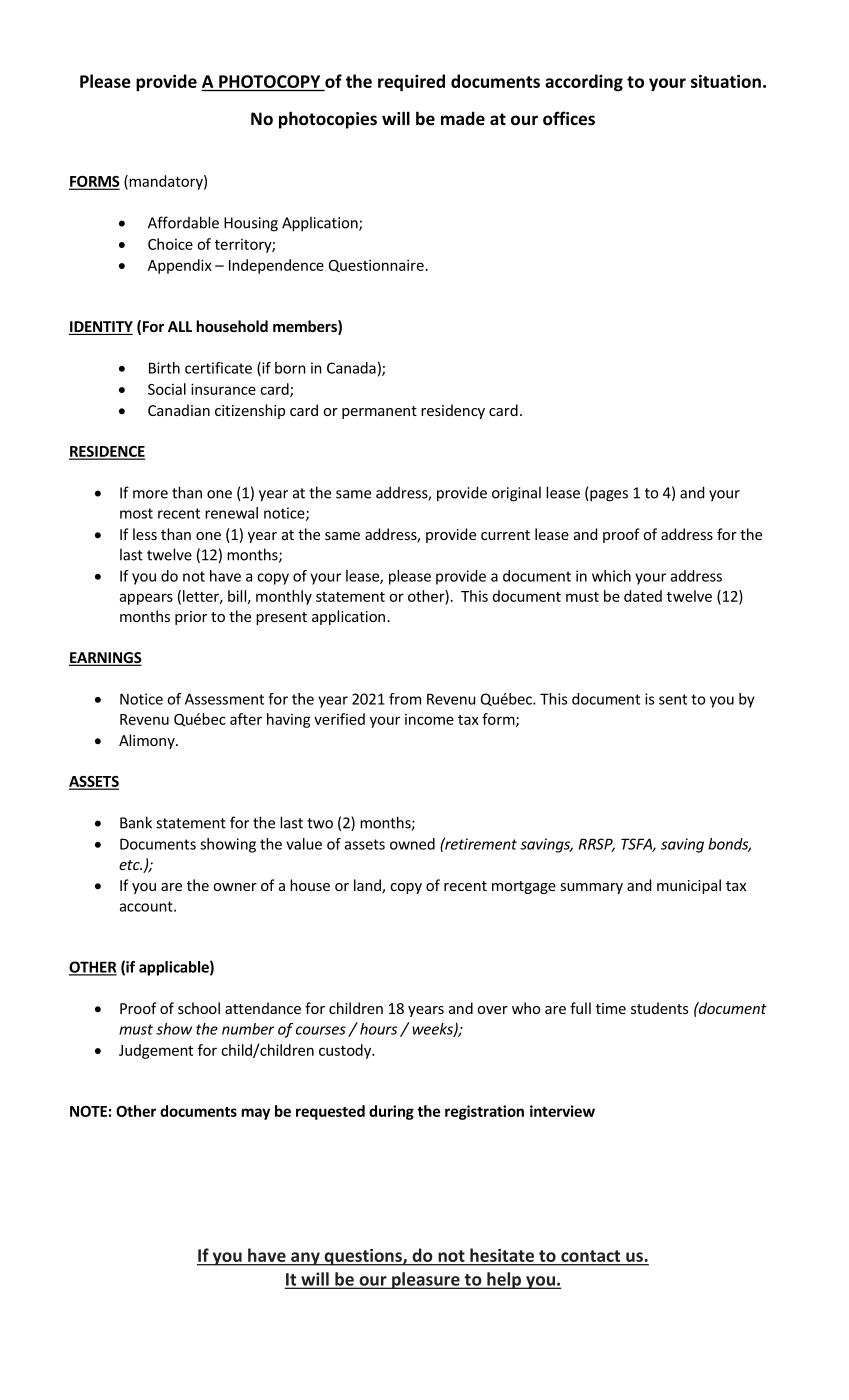 Image resolution: width=849 pixels, height=1400 pixels. I want to click on any, so click(305, 1259).
